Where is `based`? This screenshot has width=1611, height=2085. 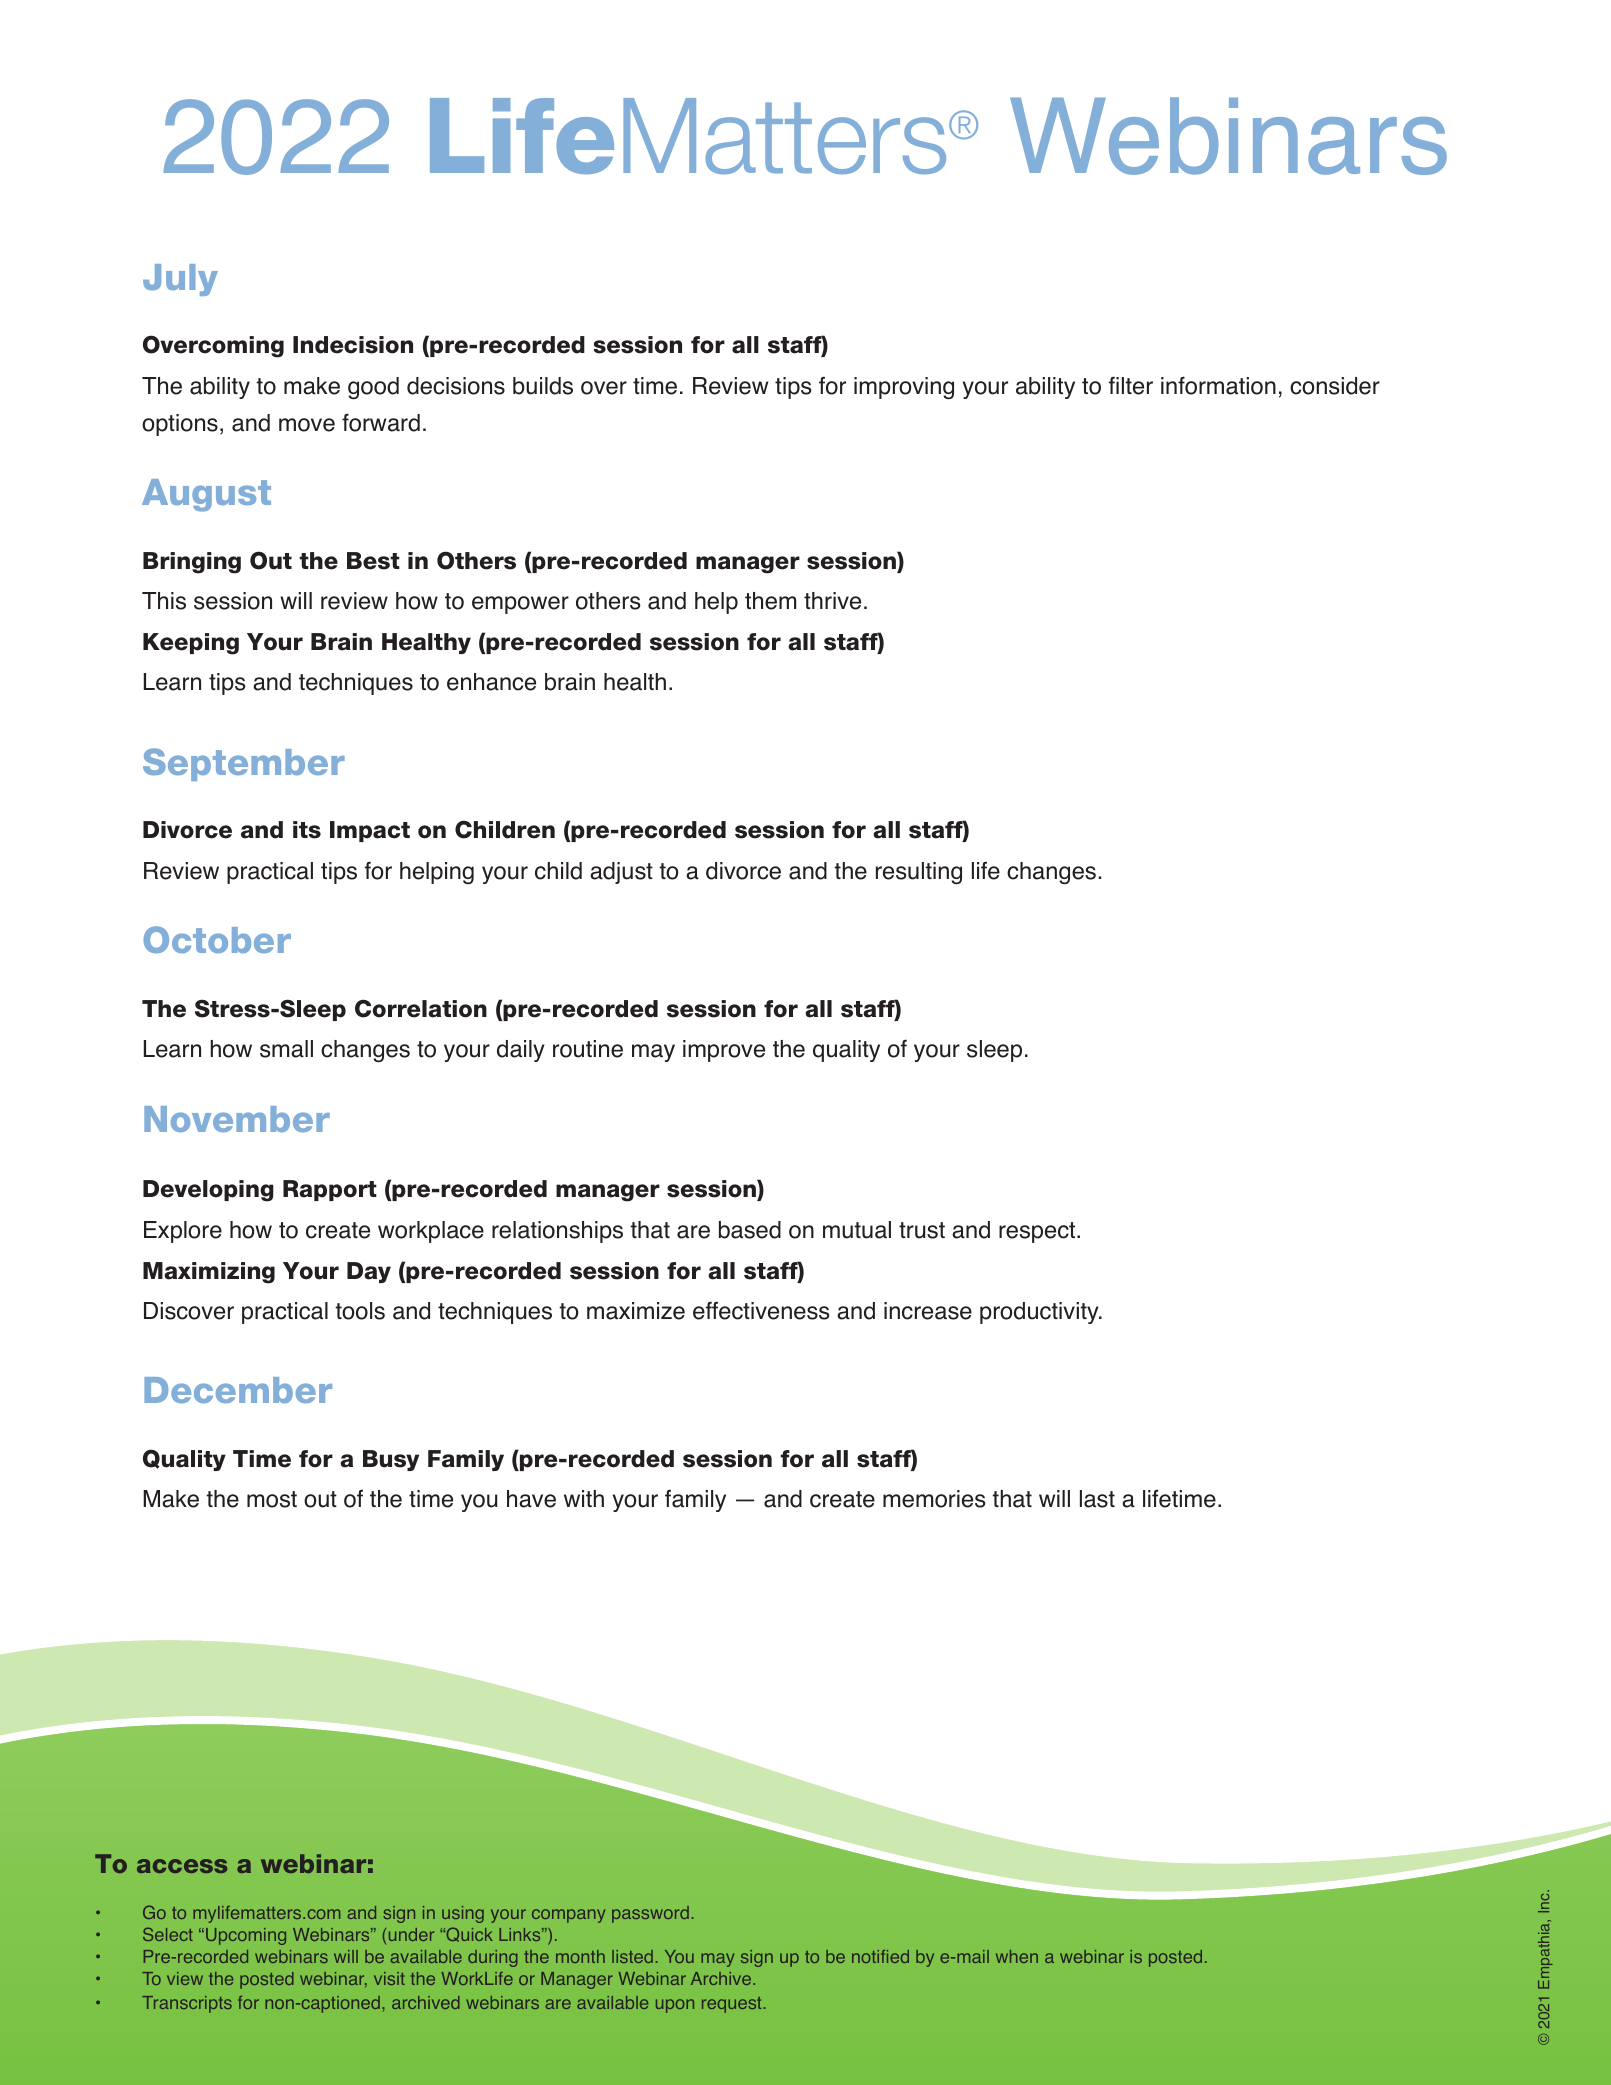
based is located at coordinates (750, 1230).
